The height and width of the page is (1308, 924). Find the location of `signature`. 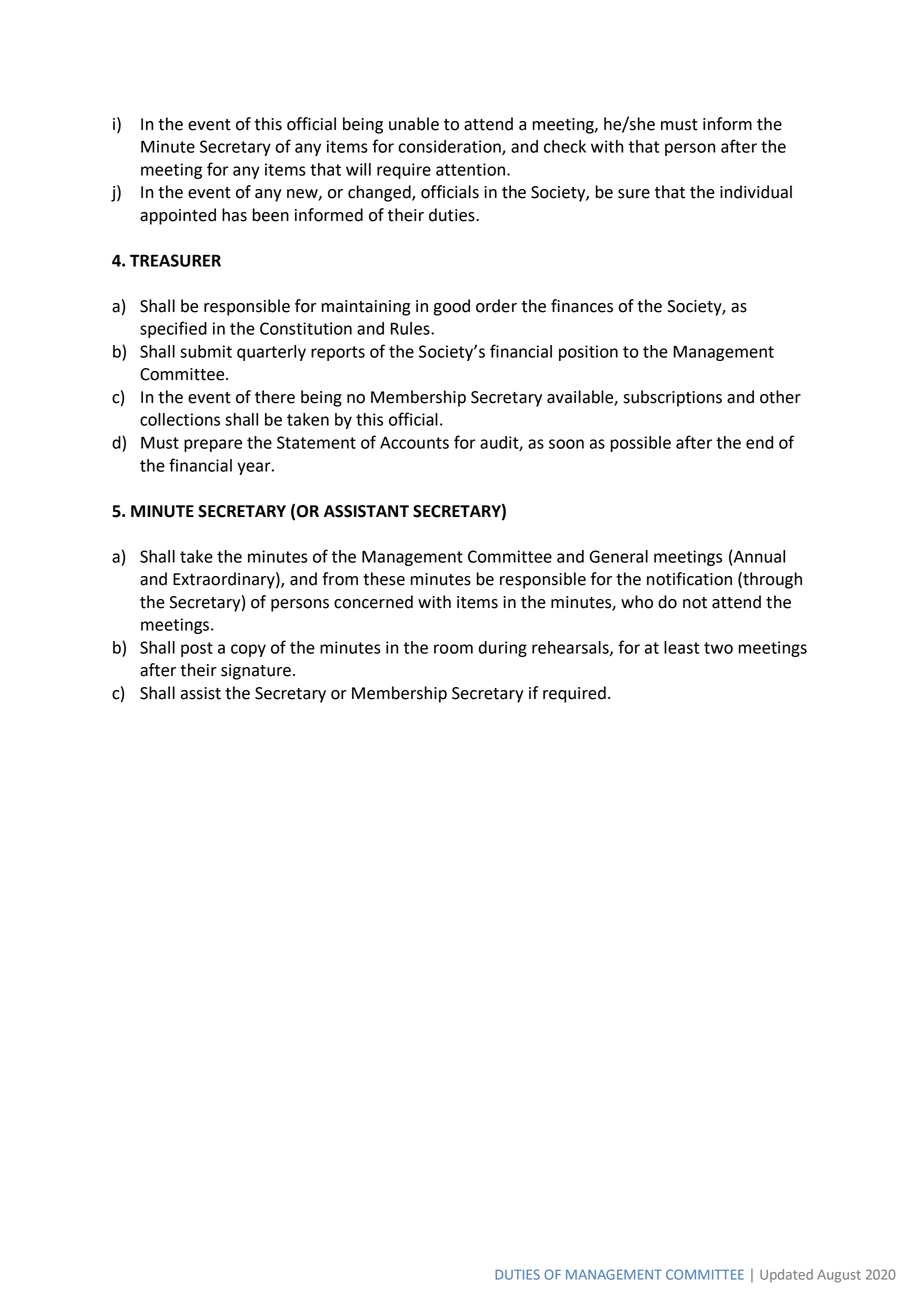

signature is located at coordinates (256, 672).
